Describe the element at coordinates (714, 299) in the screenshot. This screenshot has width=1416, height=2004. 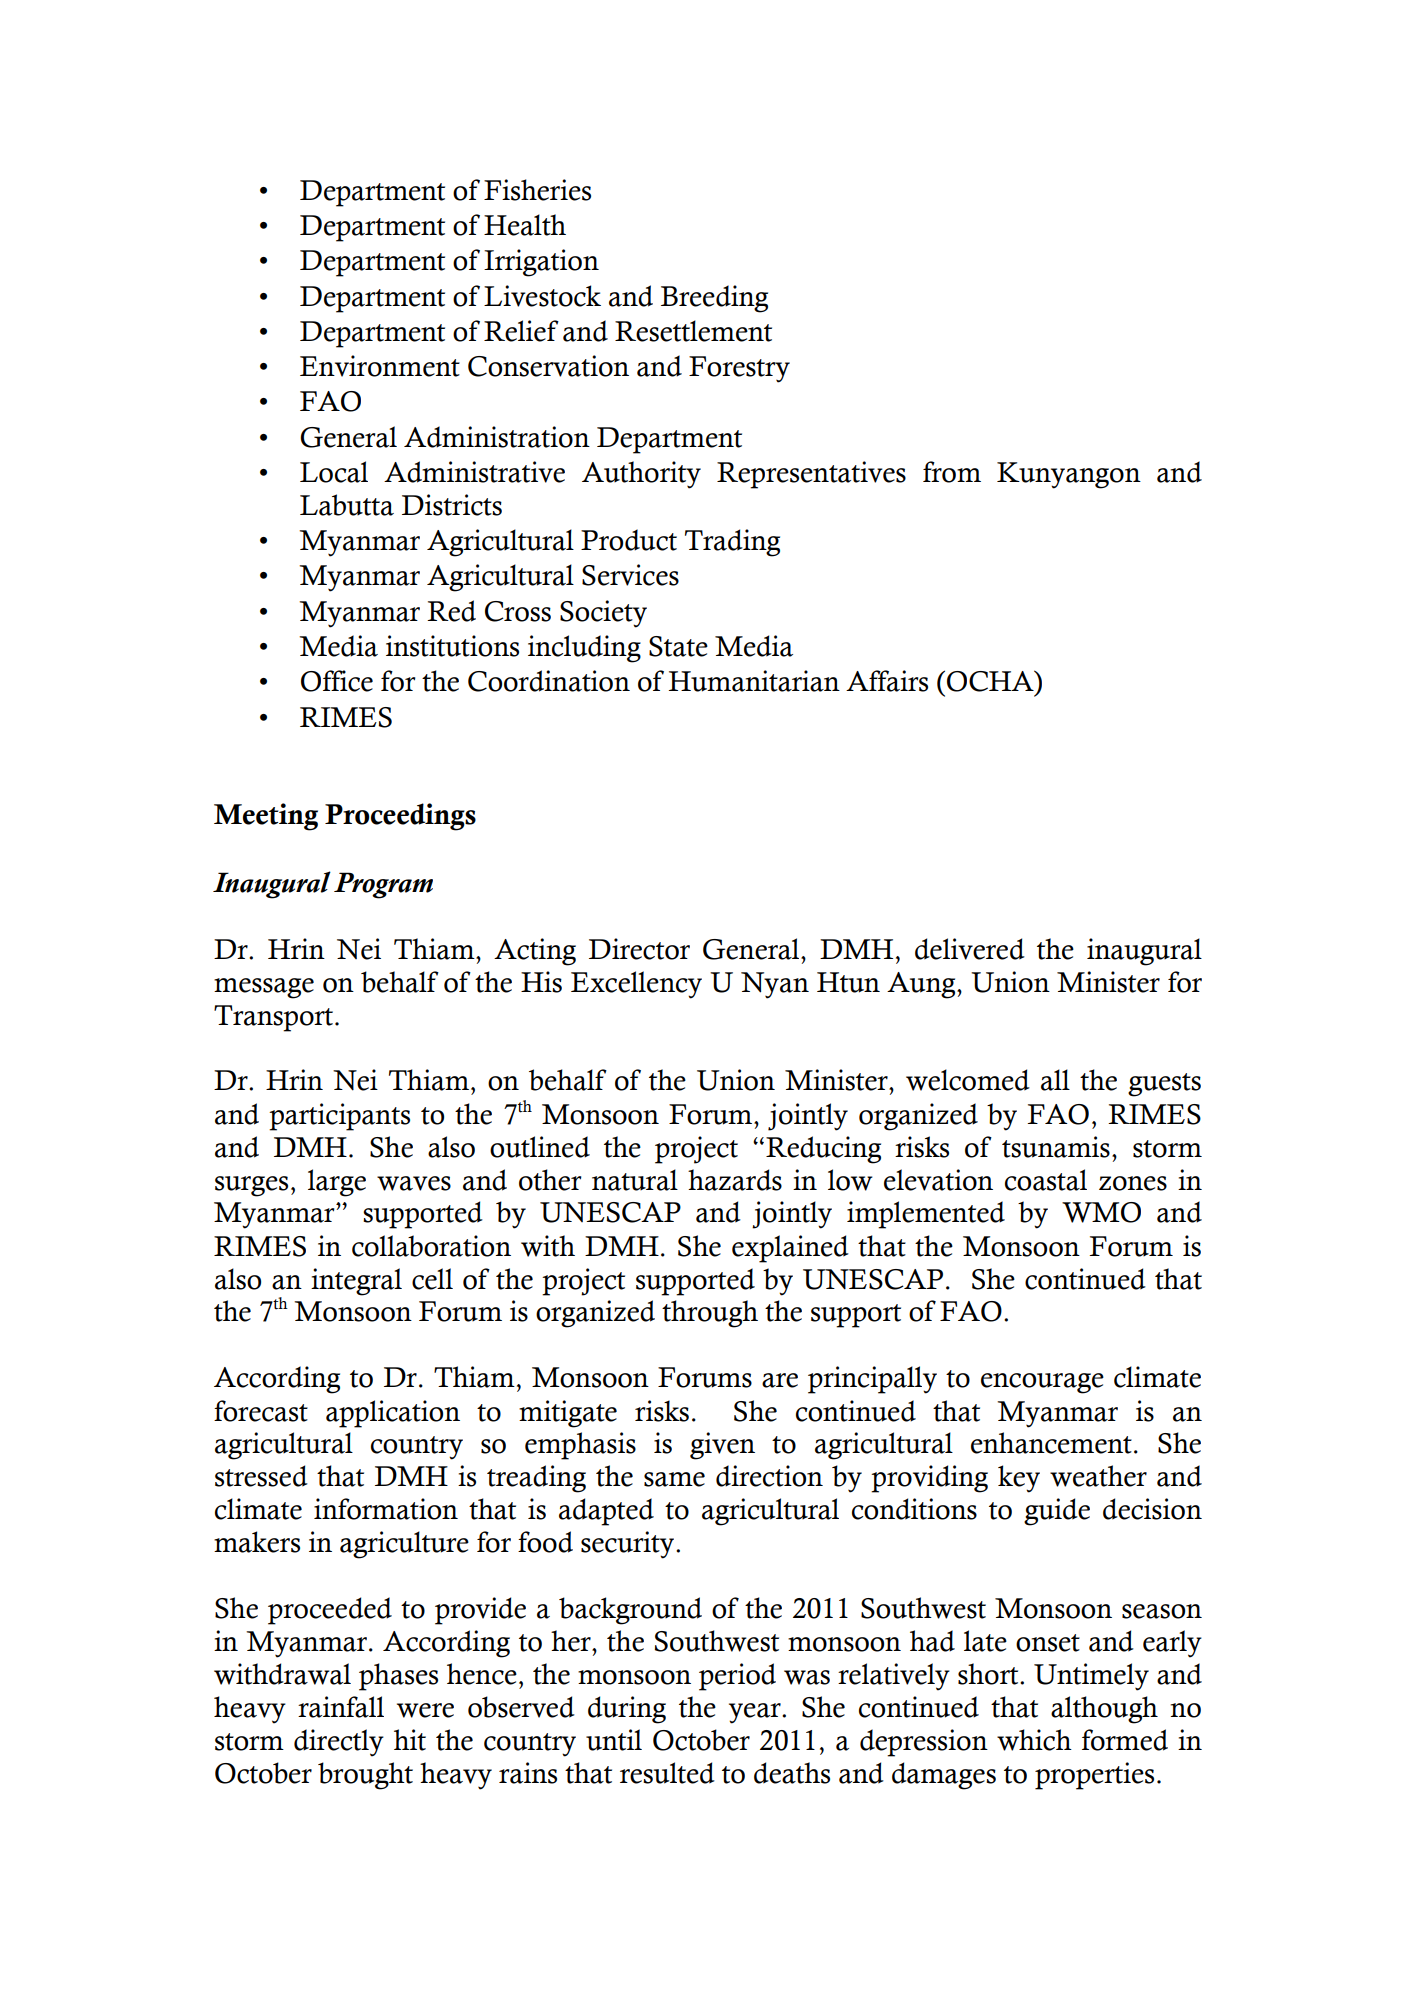
I see `Breeding` at that location.
